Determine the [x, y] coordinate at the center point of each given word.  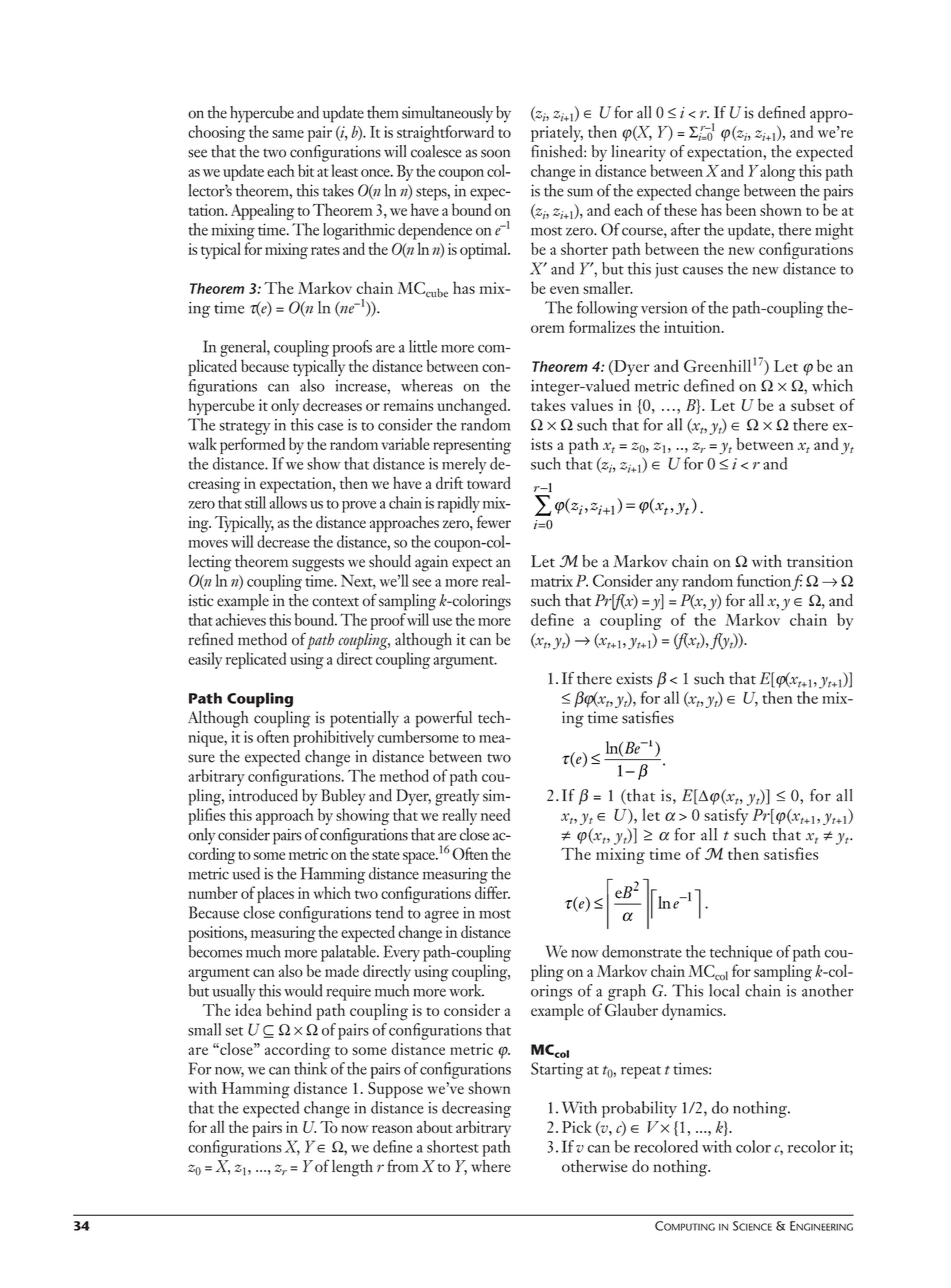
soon [495, 153]
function [764, 580]
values [592, 404]
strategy [245, 428]
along [778, 172]
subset [813, 404]
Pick [577, 1127]
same [288, 134]
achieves [241, 619]
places [275, 894]
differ [492, 892]
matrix [552, 581]
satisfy [726, 816]
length [352, 1168]
